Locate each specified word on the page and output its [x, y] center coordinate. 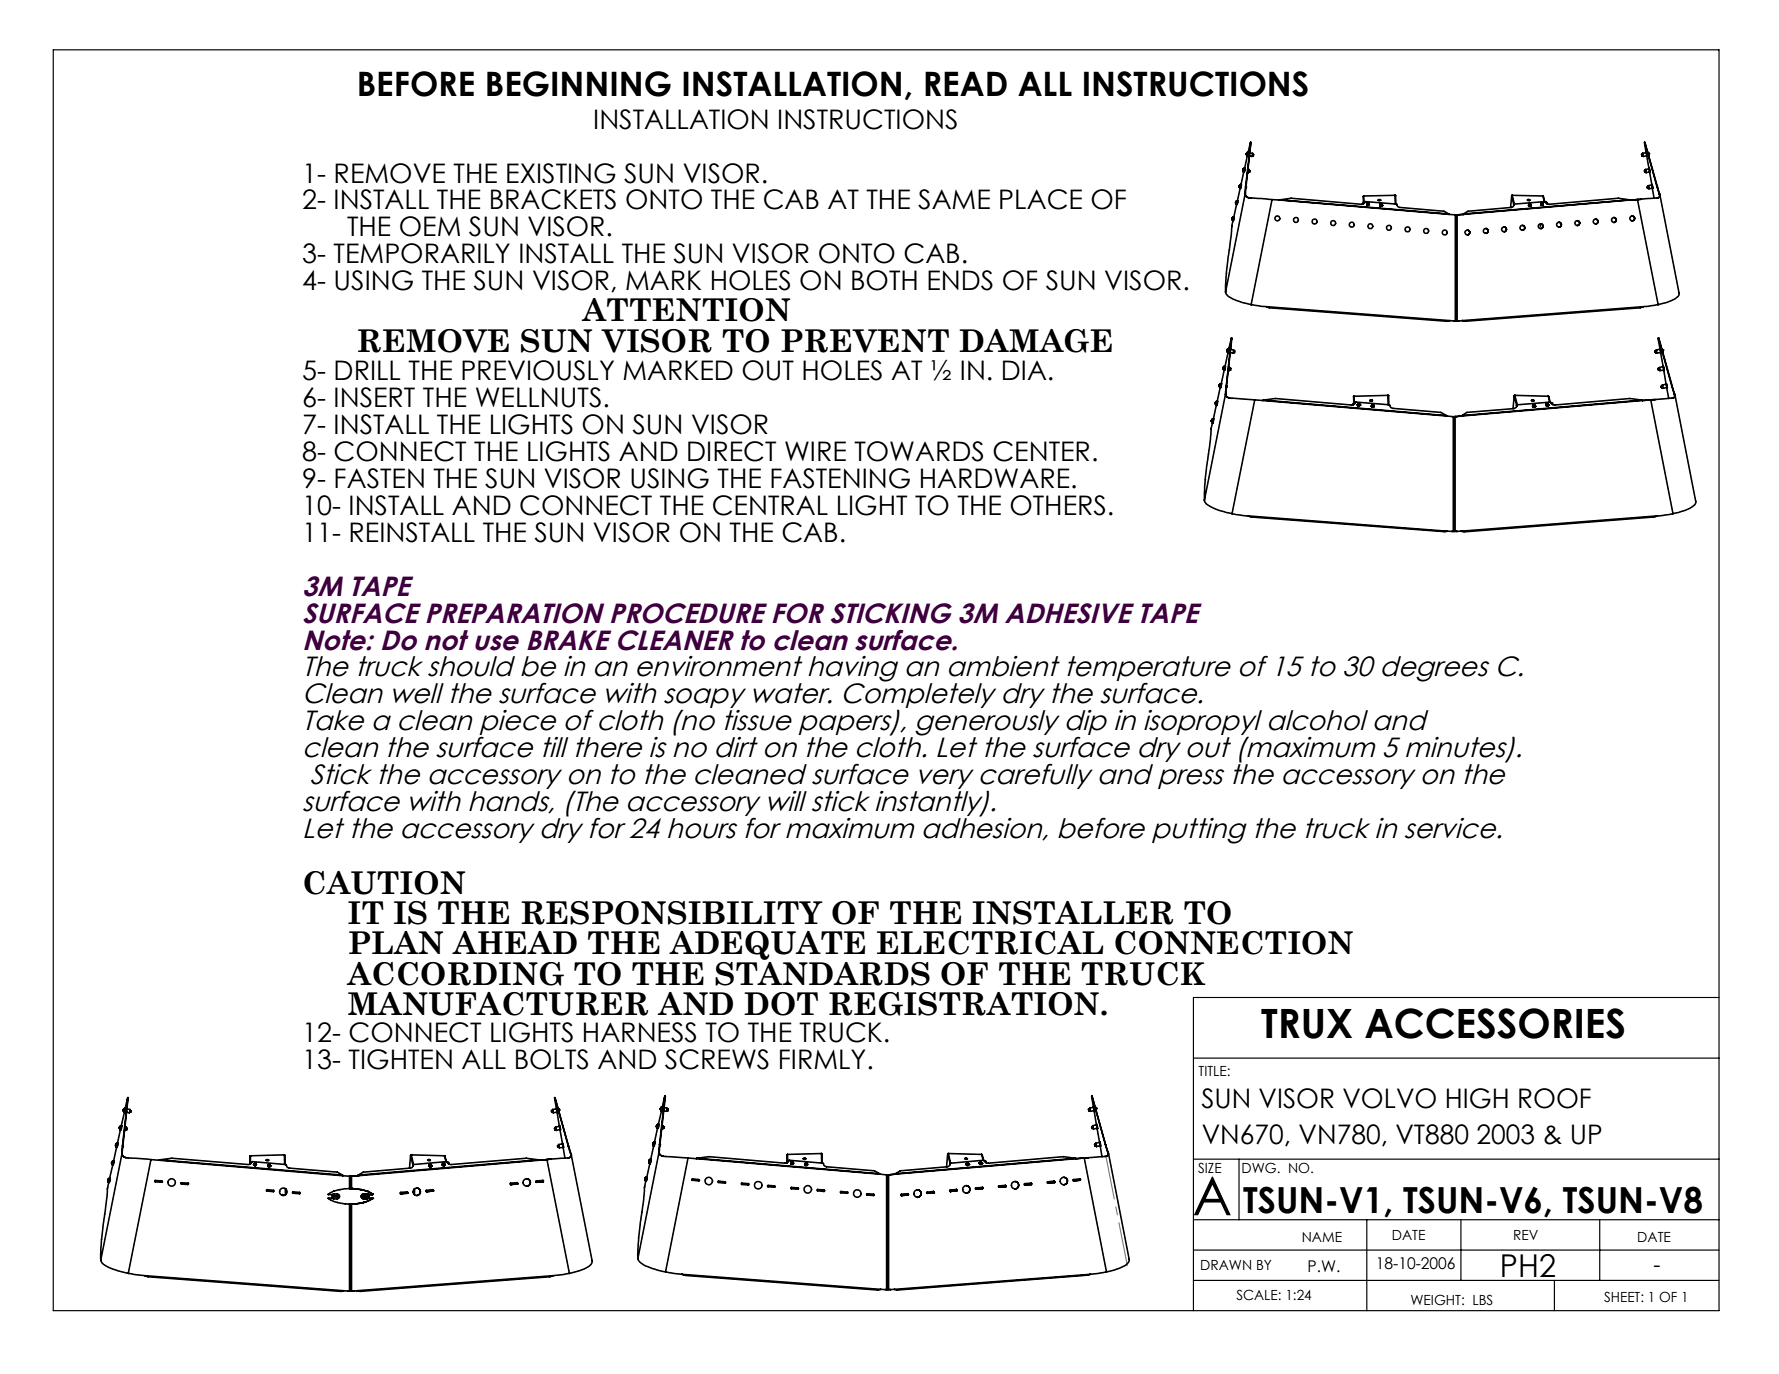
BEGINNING [579, 84]
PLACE [1041, 199]
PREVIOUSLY [538, 370]
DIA [1025, 370]
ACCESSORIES [1494, 1023]
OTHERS [1057, 505]
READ [966, 83]
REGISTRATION [964, 1004]
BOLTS [552, 1059]
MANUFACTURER [498, 1004]
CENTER [1041, 451]
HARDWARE [995, 478]
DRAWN [1226, 1265]
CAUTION [384, 883]
